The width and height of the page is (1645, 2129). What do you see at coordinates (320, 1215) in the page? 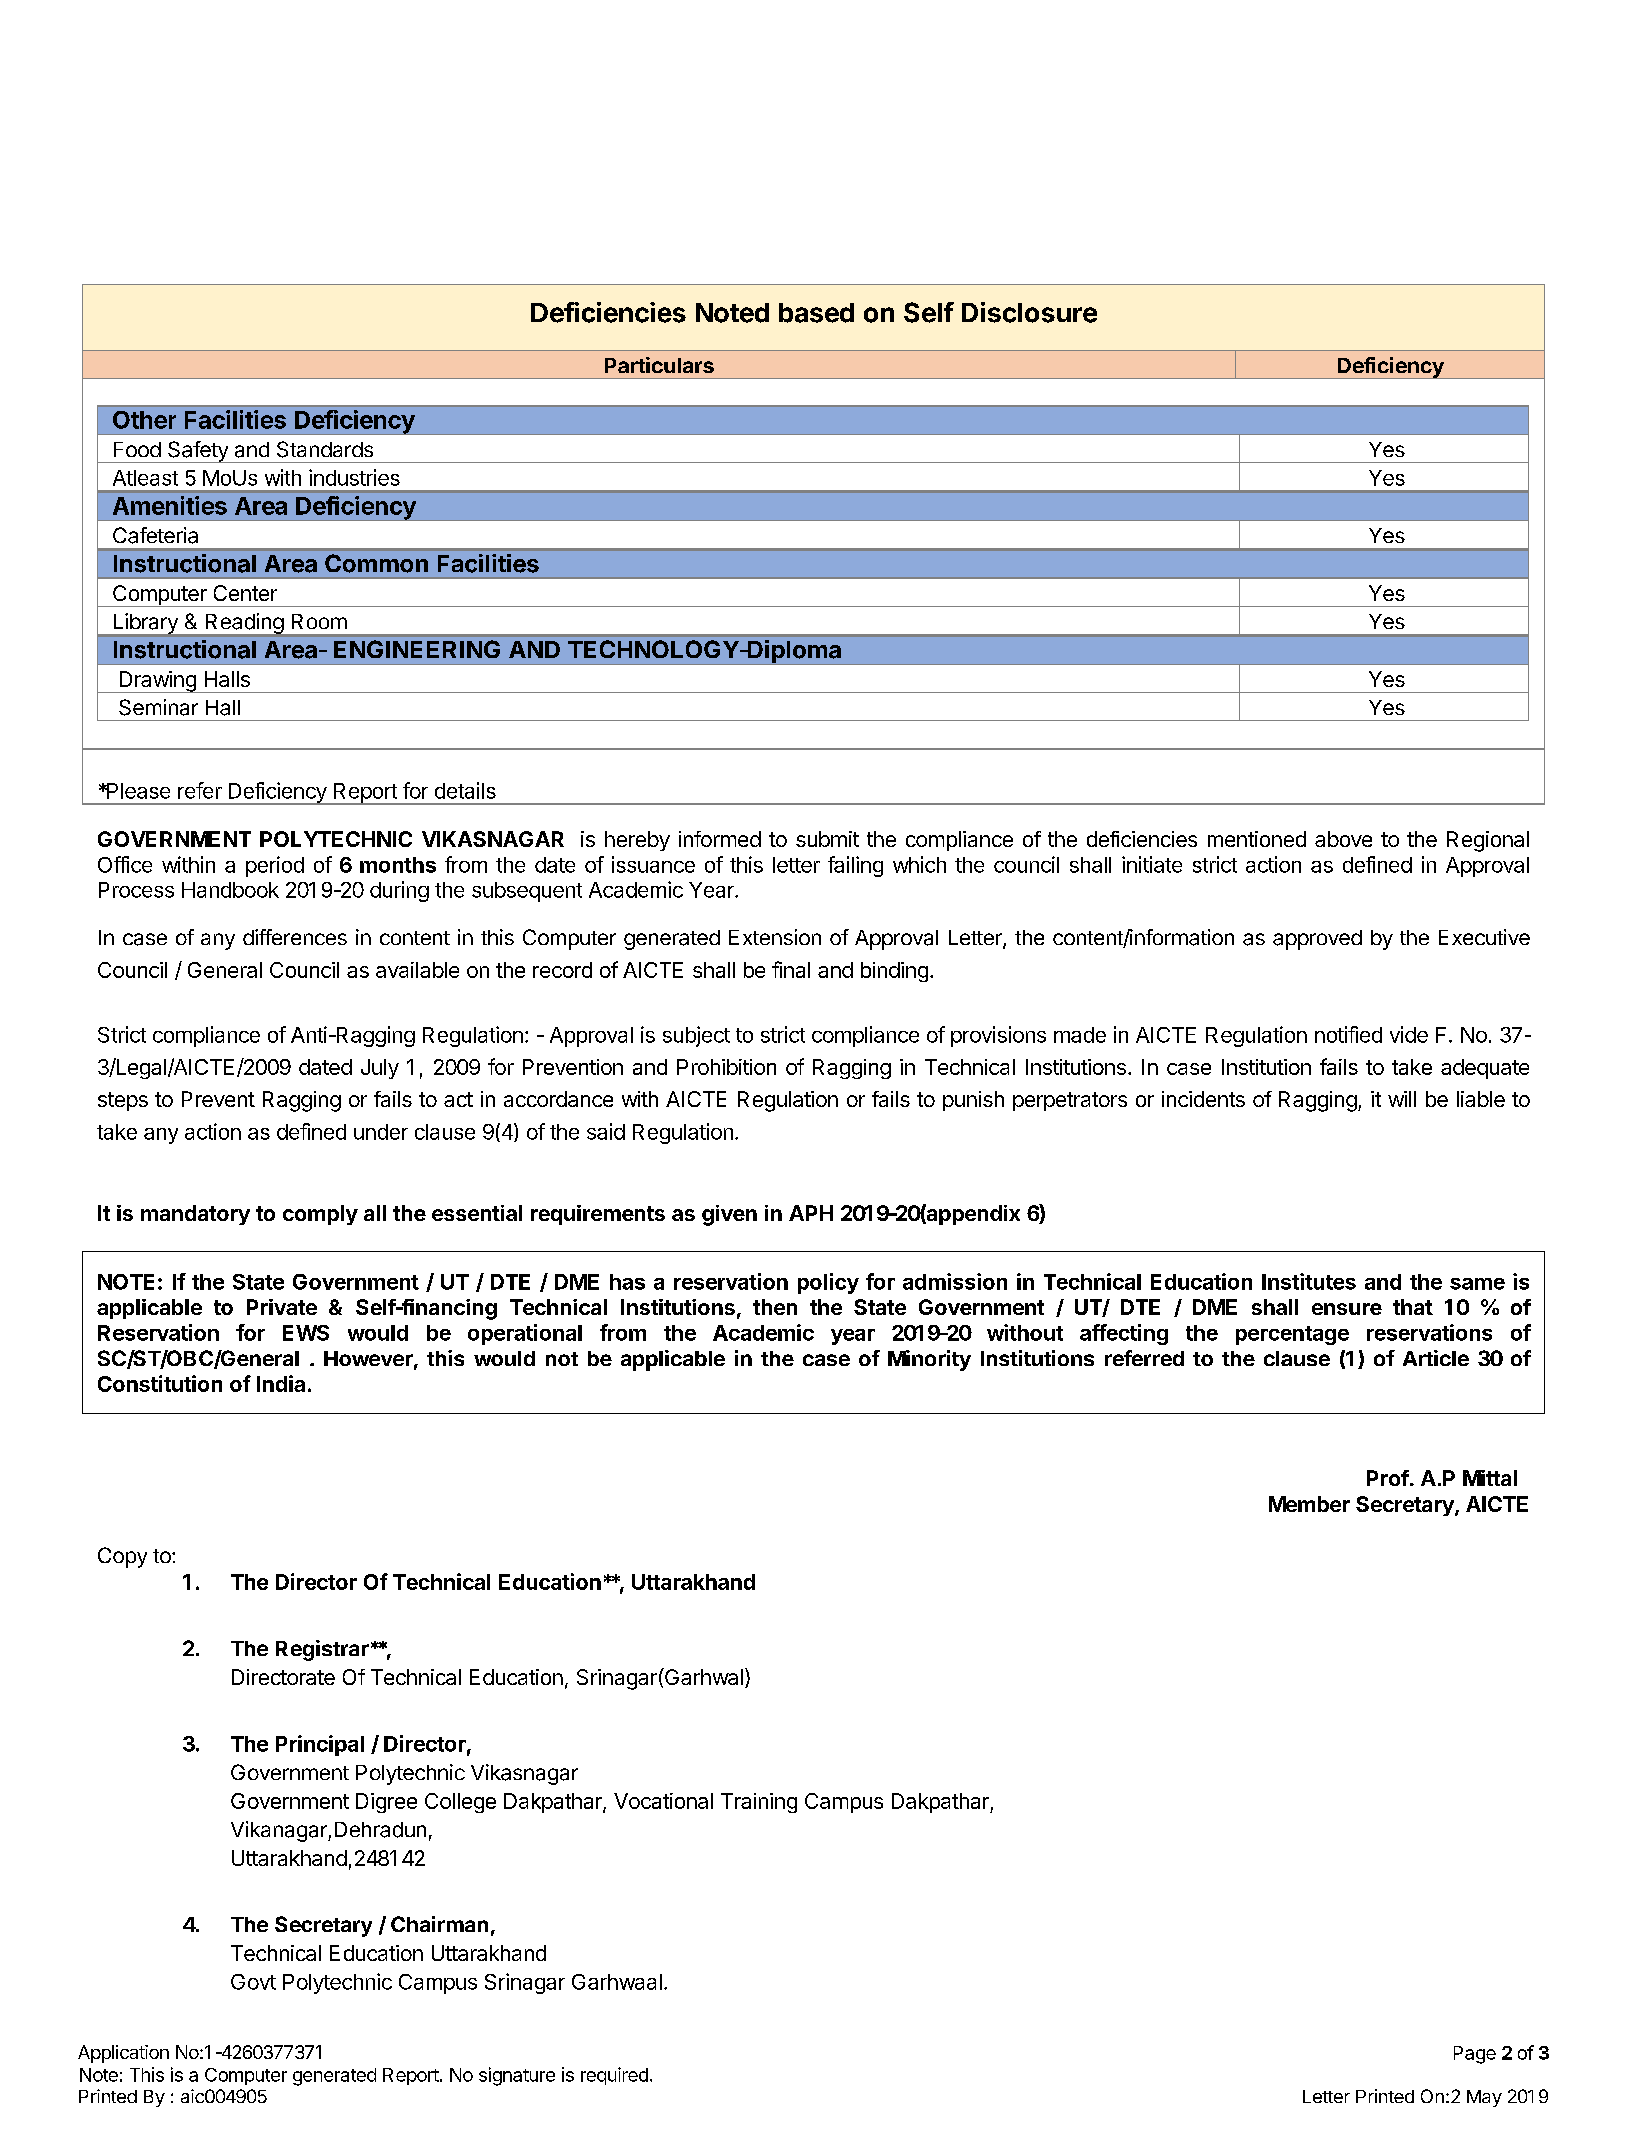
I see `comply` at bounding box center [320, 1215].
